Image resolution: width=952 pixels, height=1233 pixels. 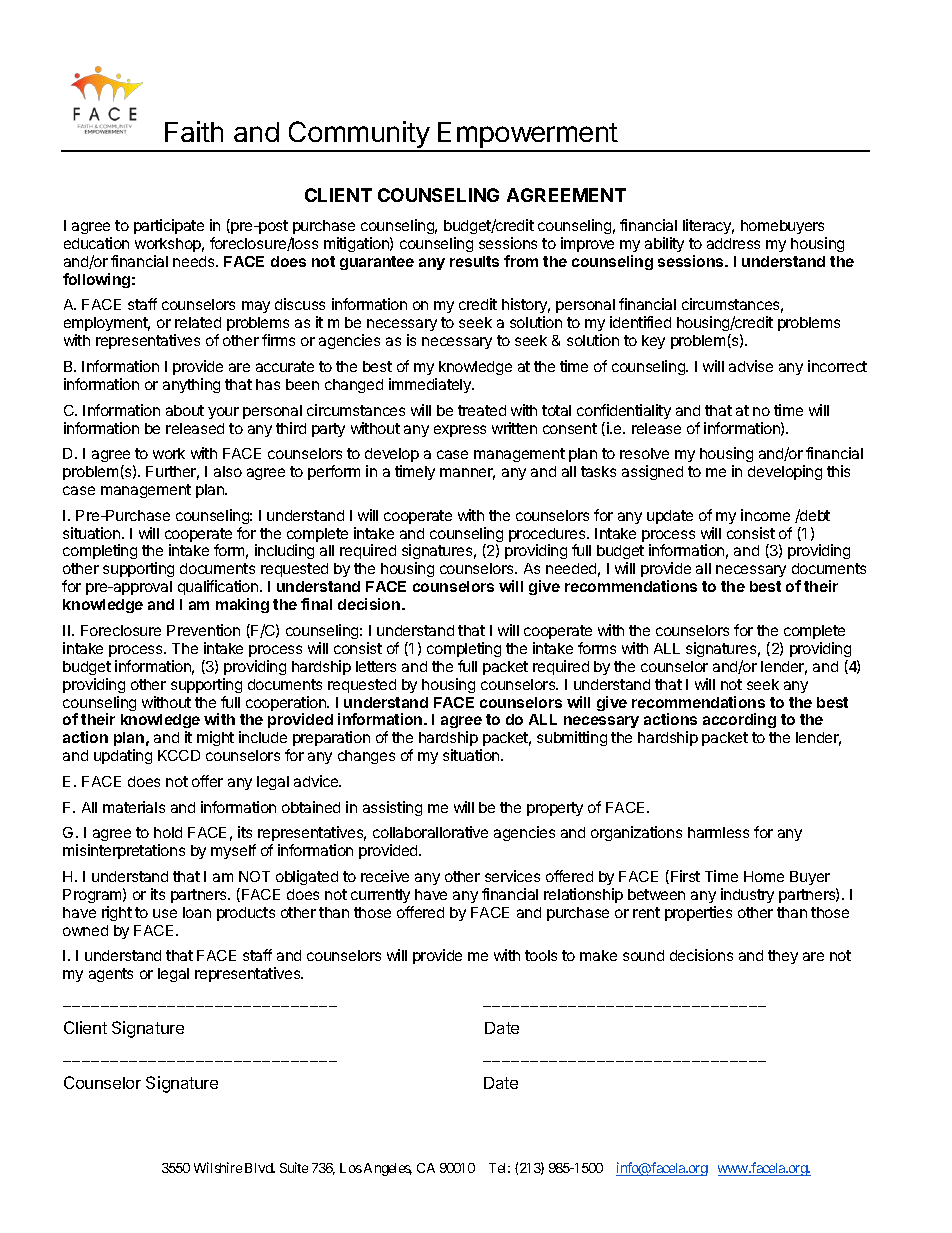 I want to click on assisting, so click(x=392, y=808).
